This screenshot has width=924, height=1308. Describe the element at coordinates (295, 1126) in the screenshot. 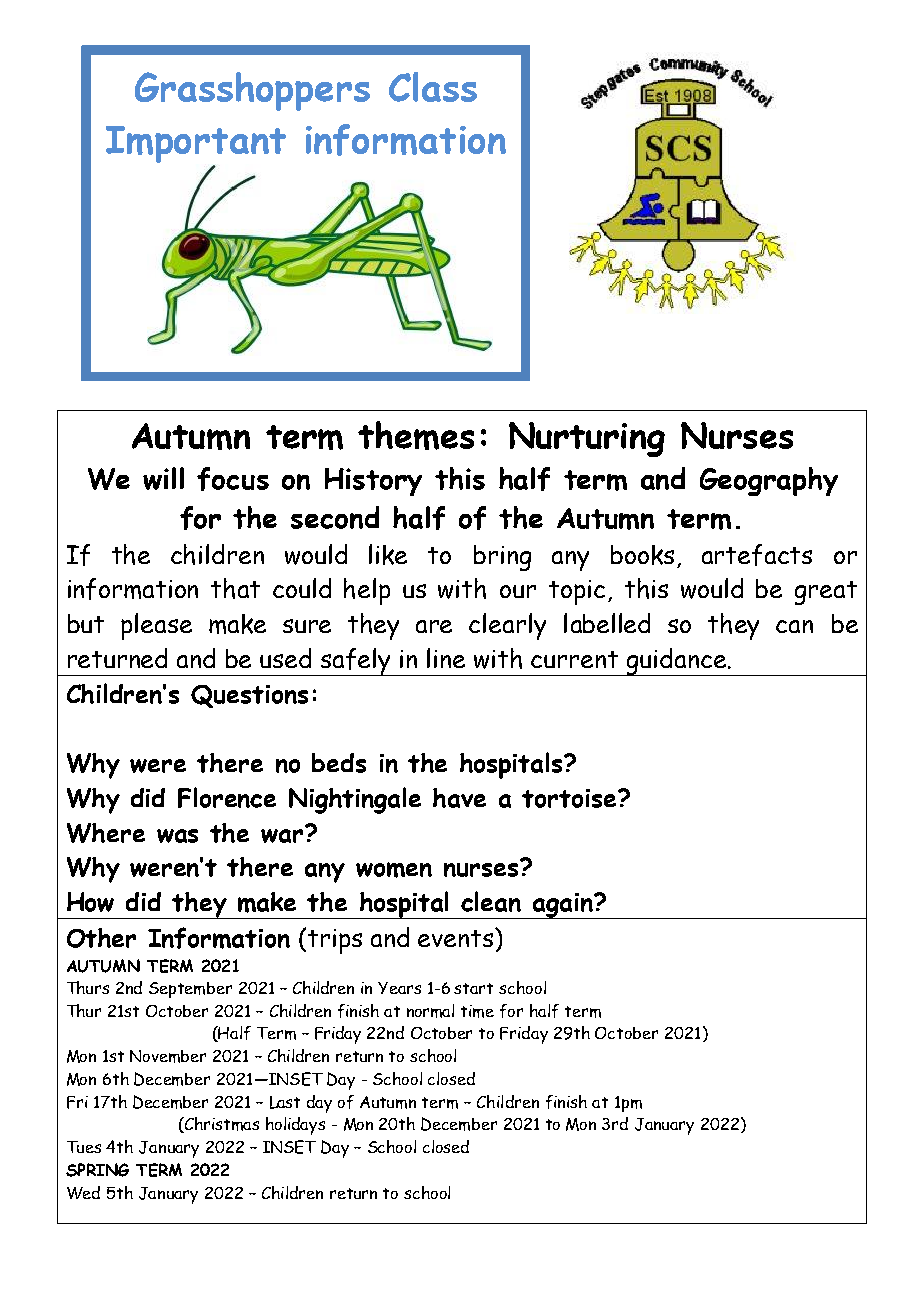

I see `holidays` at that location.
